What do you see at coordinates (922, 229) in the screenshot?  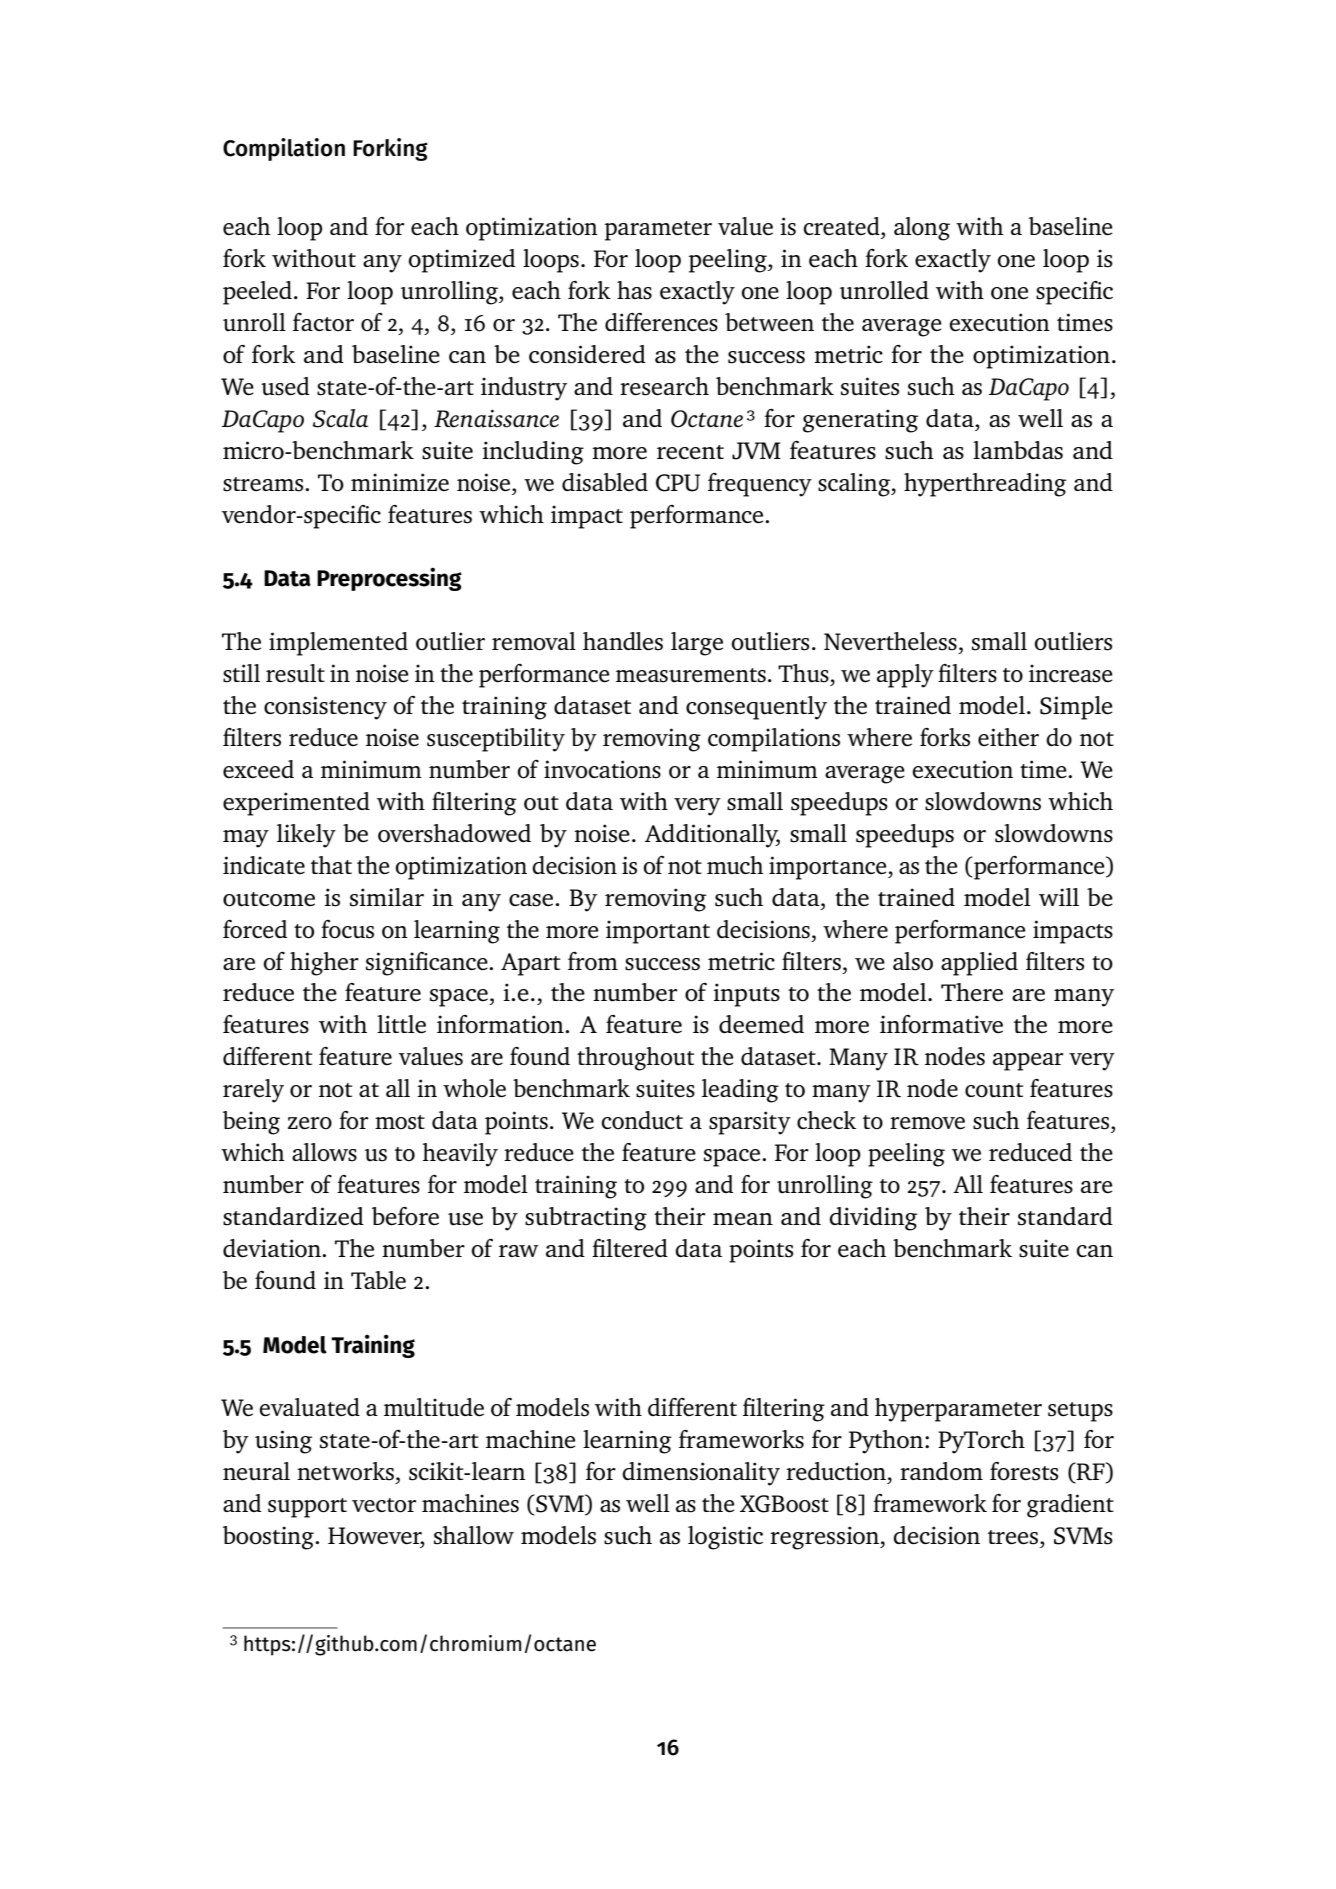 I see `along` at bounding box center [922, 229].
